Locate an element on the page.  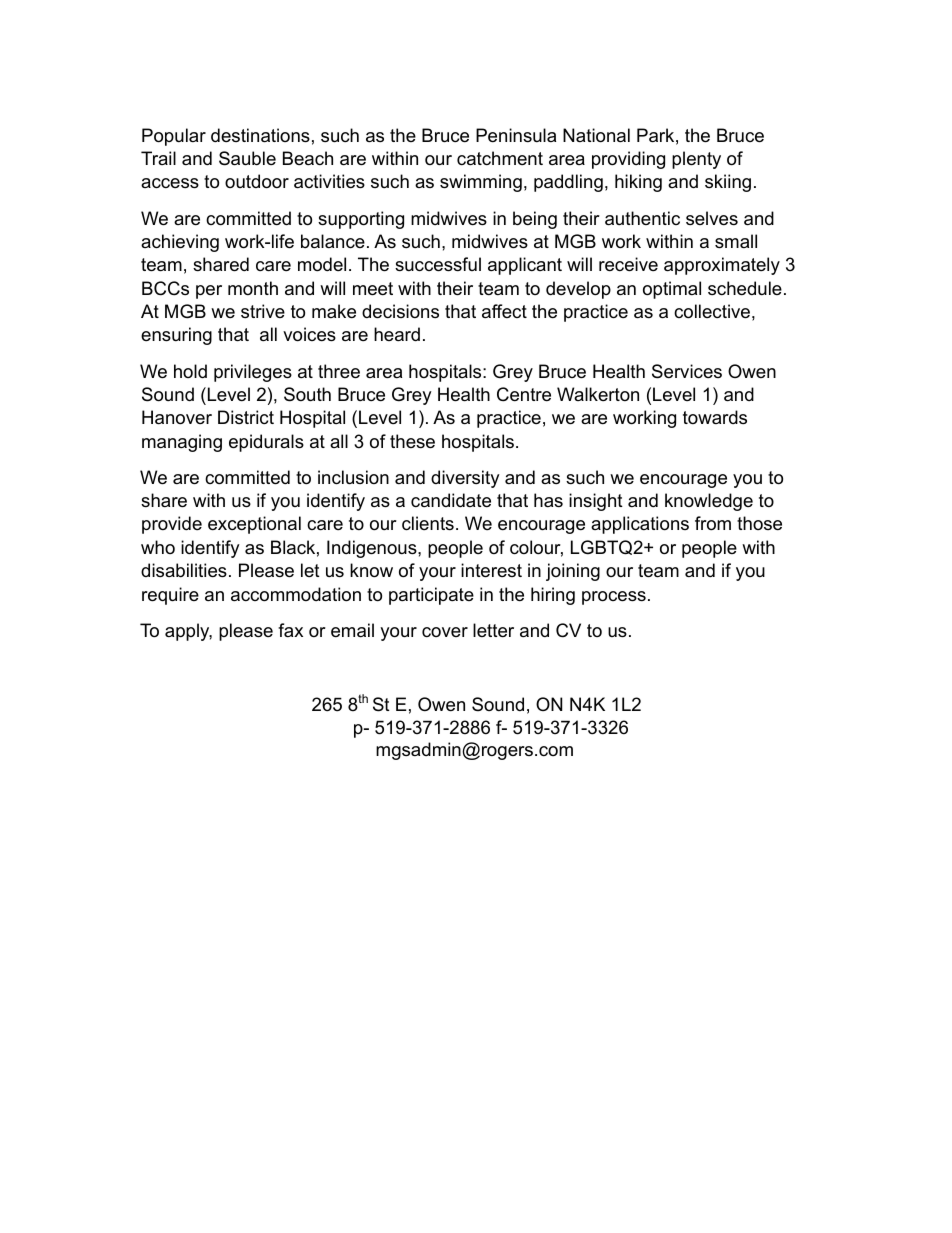
Centre is located at coordinates (524, 394).
